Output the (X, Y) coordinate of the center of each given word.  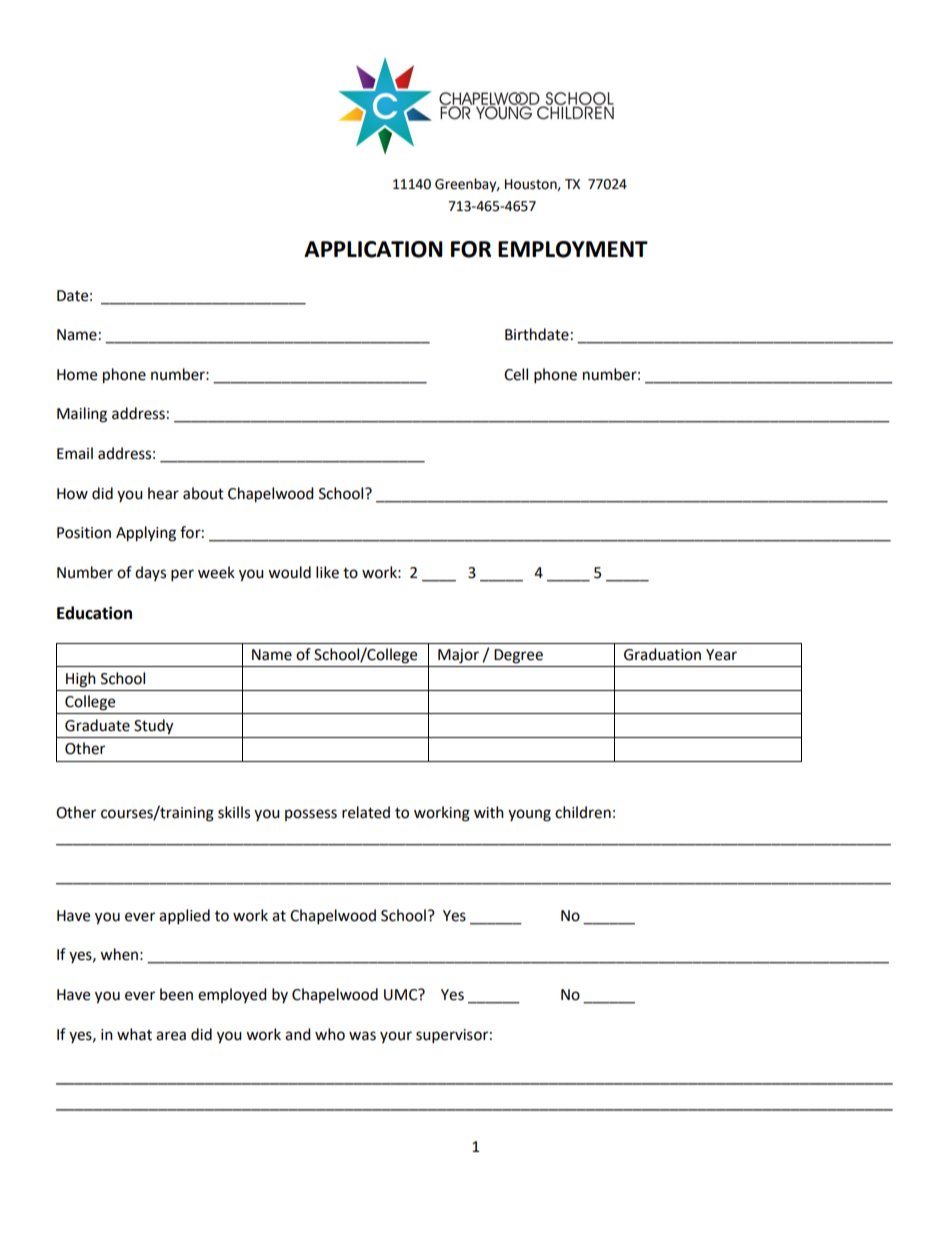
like (327, 572)
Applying (146, 534)
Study (153, 727)
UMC (402, 994)
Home (77, 375)
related (366, 812)
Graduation (662, 654)
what (134, 1034)
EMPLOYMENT (573, 249)
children (583, 812)
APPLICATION (373, 249)
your (396, 1037)
